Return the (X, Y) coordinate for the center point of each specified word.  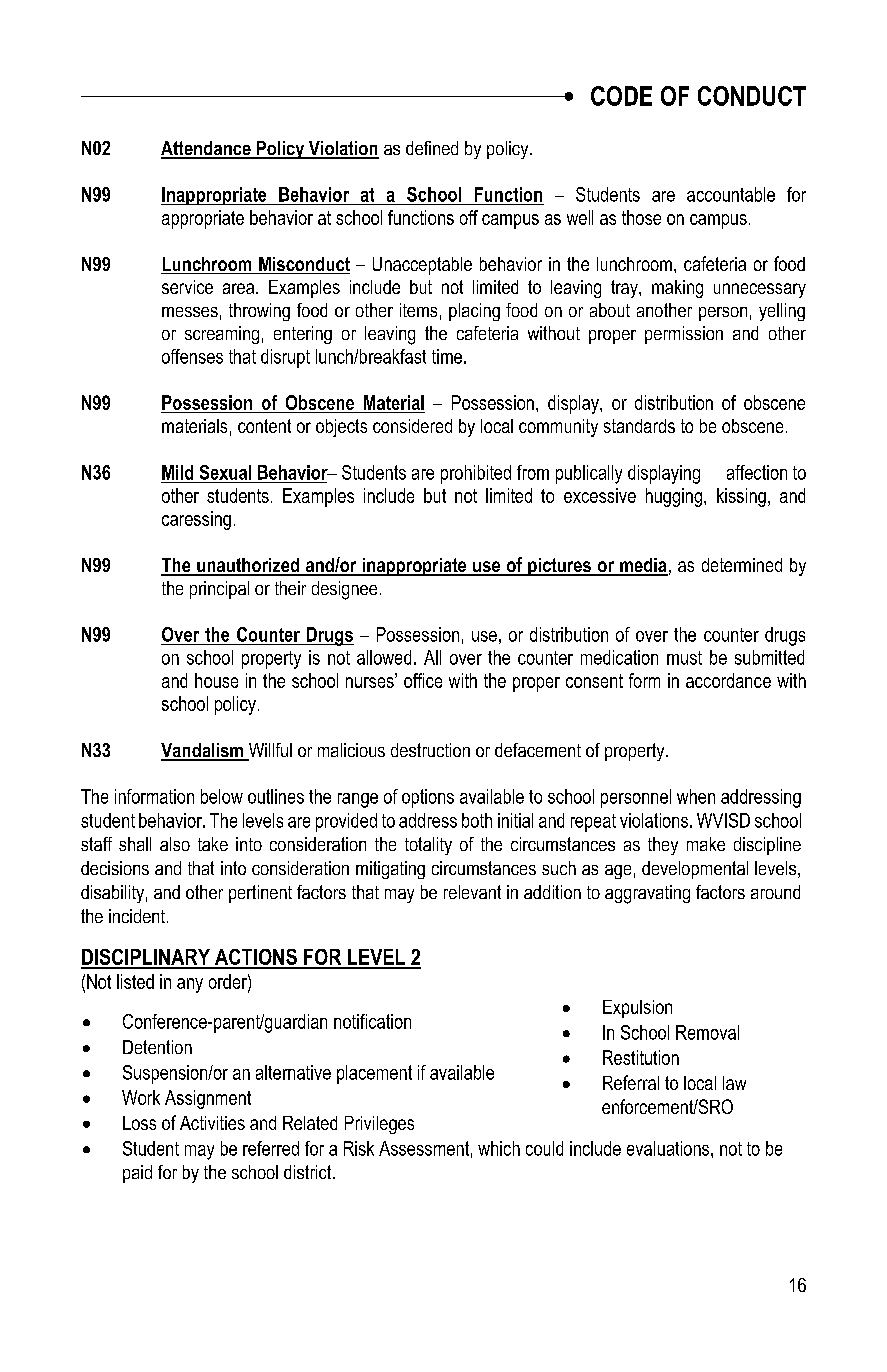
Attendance (207, 149)
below (222, 796)
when (696, 796)
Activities (212, 1123)
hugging (675, 497)
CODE (621, 96)
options (428, 798)
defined (432, 148)
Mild (177, 472)
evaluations (669, 1148)
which (499, 1148)
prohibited (476, 474)
